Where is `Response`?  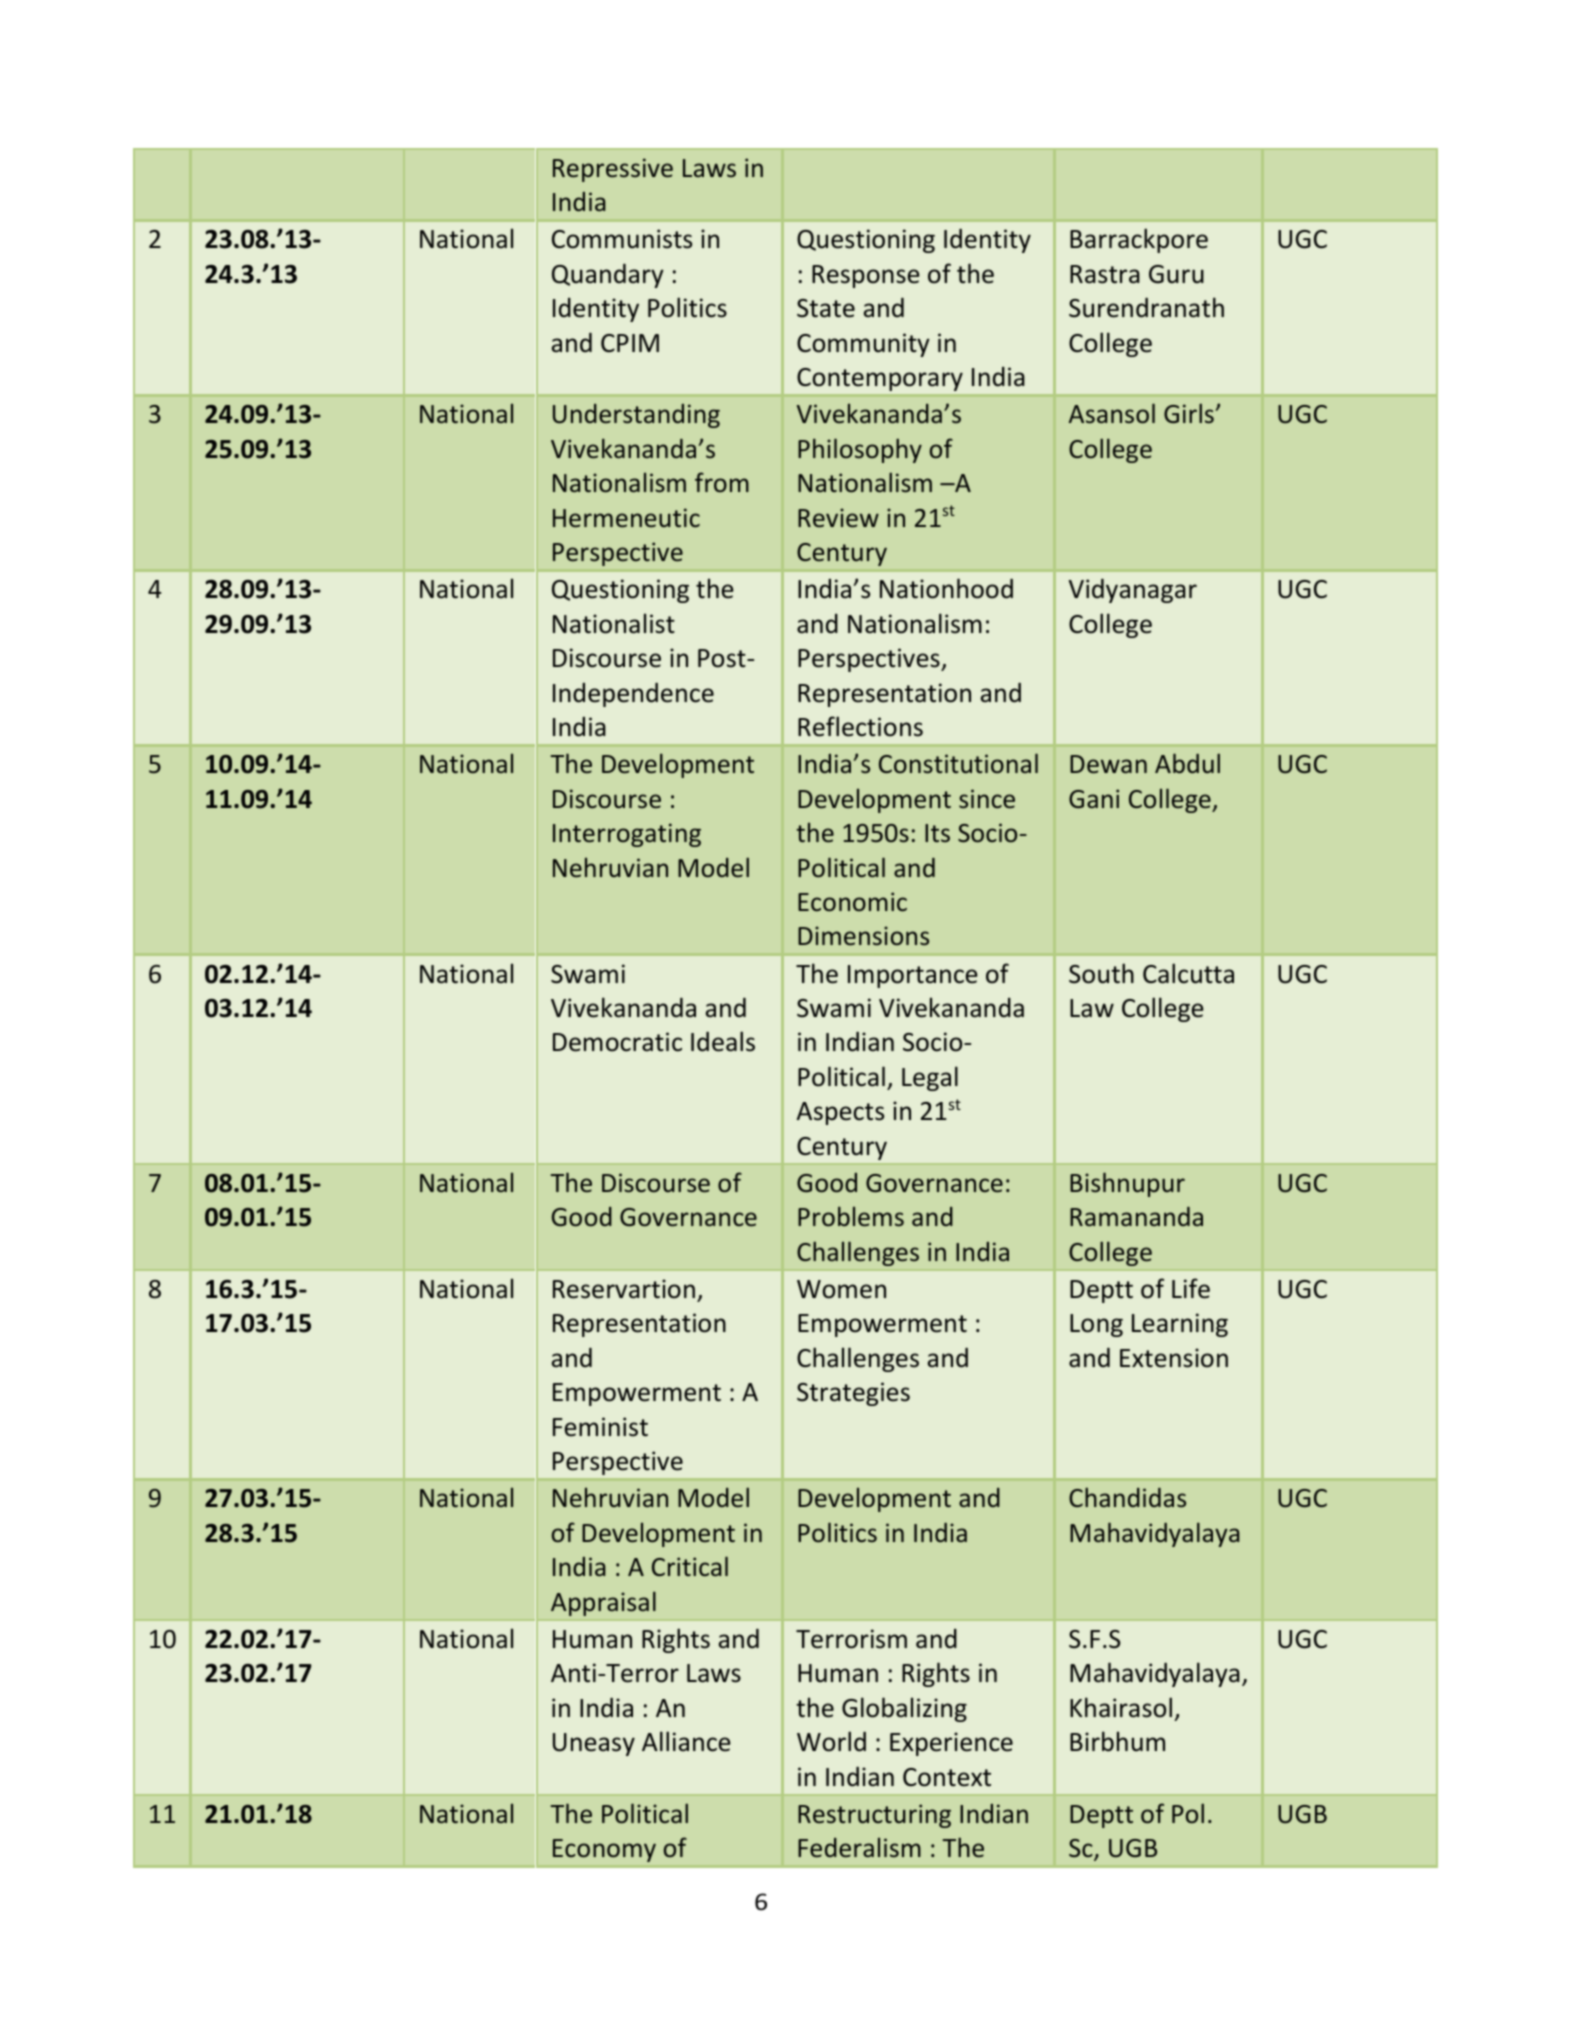 Response is located at coordinates (866, 276).
